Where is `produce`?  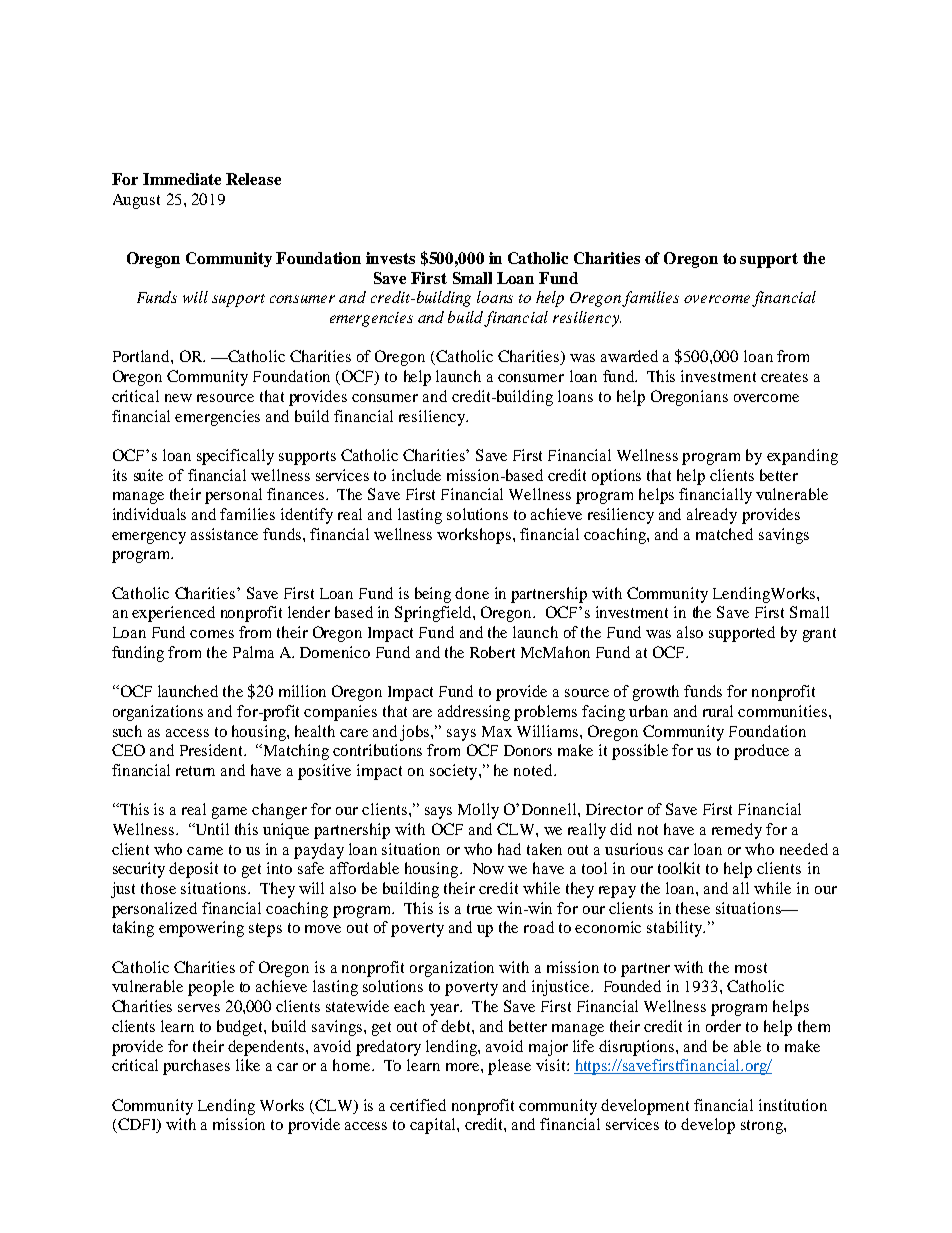 produce is located at coordinates (761, 752).
